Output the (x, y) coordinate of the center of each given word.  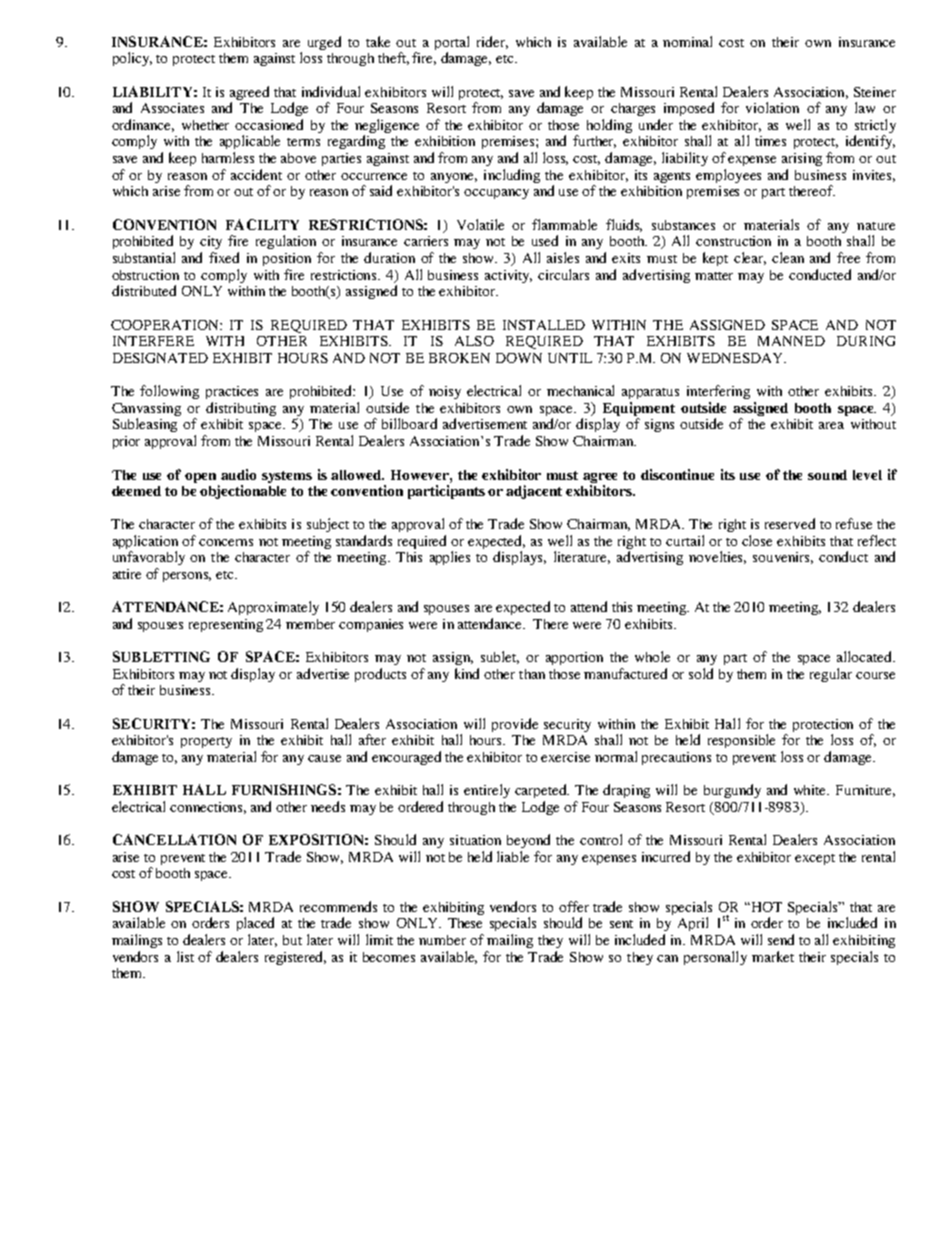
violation (772, 107)
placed (255, 924)
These (465, 923)
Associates (172, 108)
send (781, 939)
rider (492, 42)
